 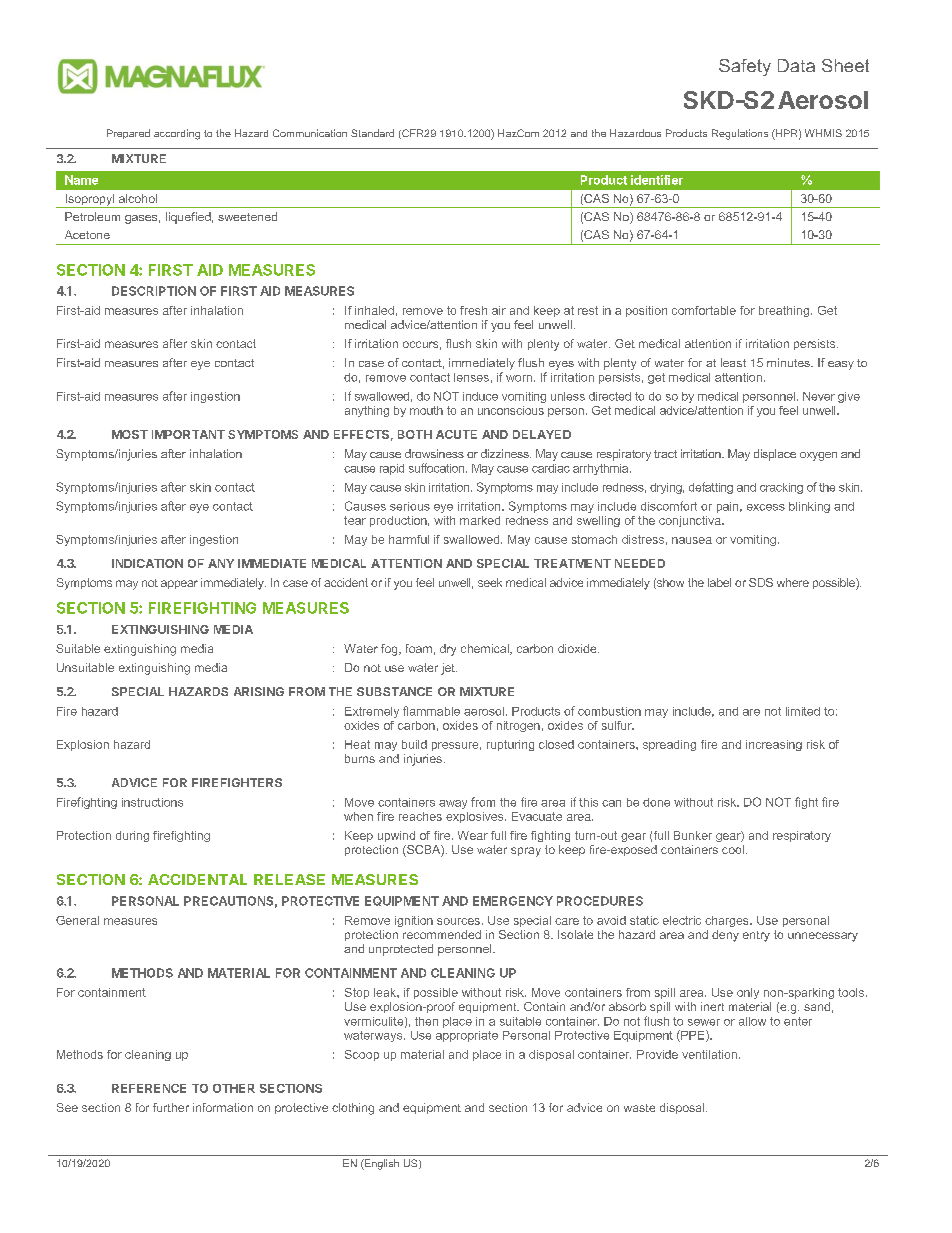 What do you see at coordinates (149, 1088) in the screenshot?
I see `REFERENCE` at bounding box center [149, 1088].
